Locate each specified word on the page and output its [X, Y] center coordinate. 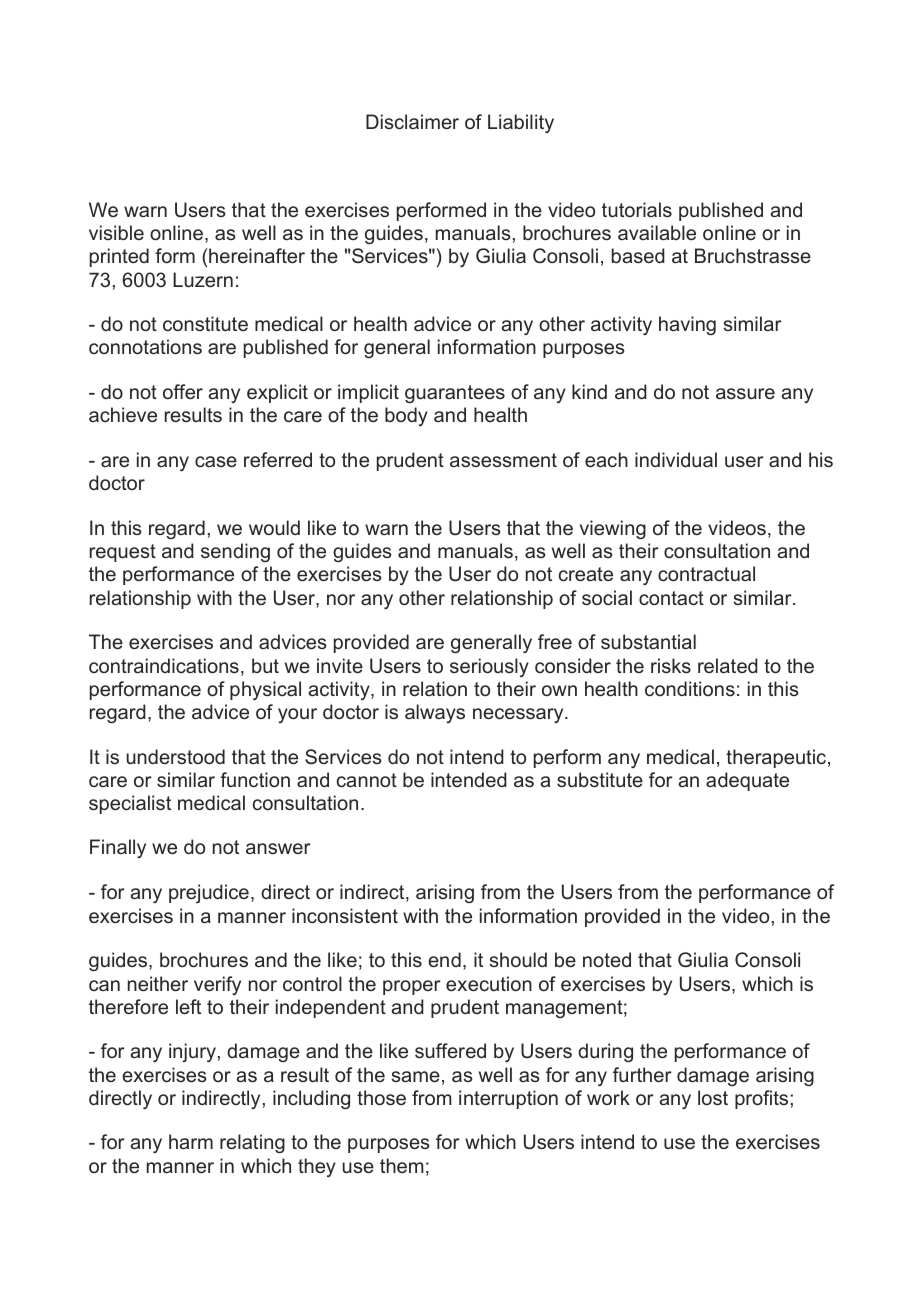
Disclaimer [412, 121]
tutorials [637, 209]
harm [191, 1141]
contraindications [164, 665]
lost [713, 1097]
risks [671, 665]
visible [116, 232]
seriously [489, 667]
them [402, 1165]
